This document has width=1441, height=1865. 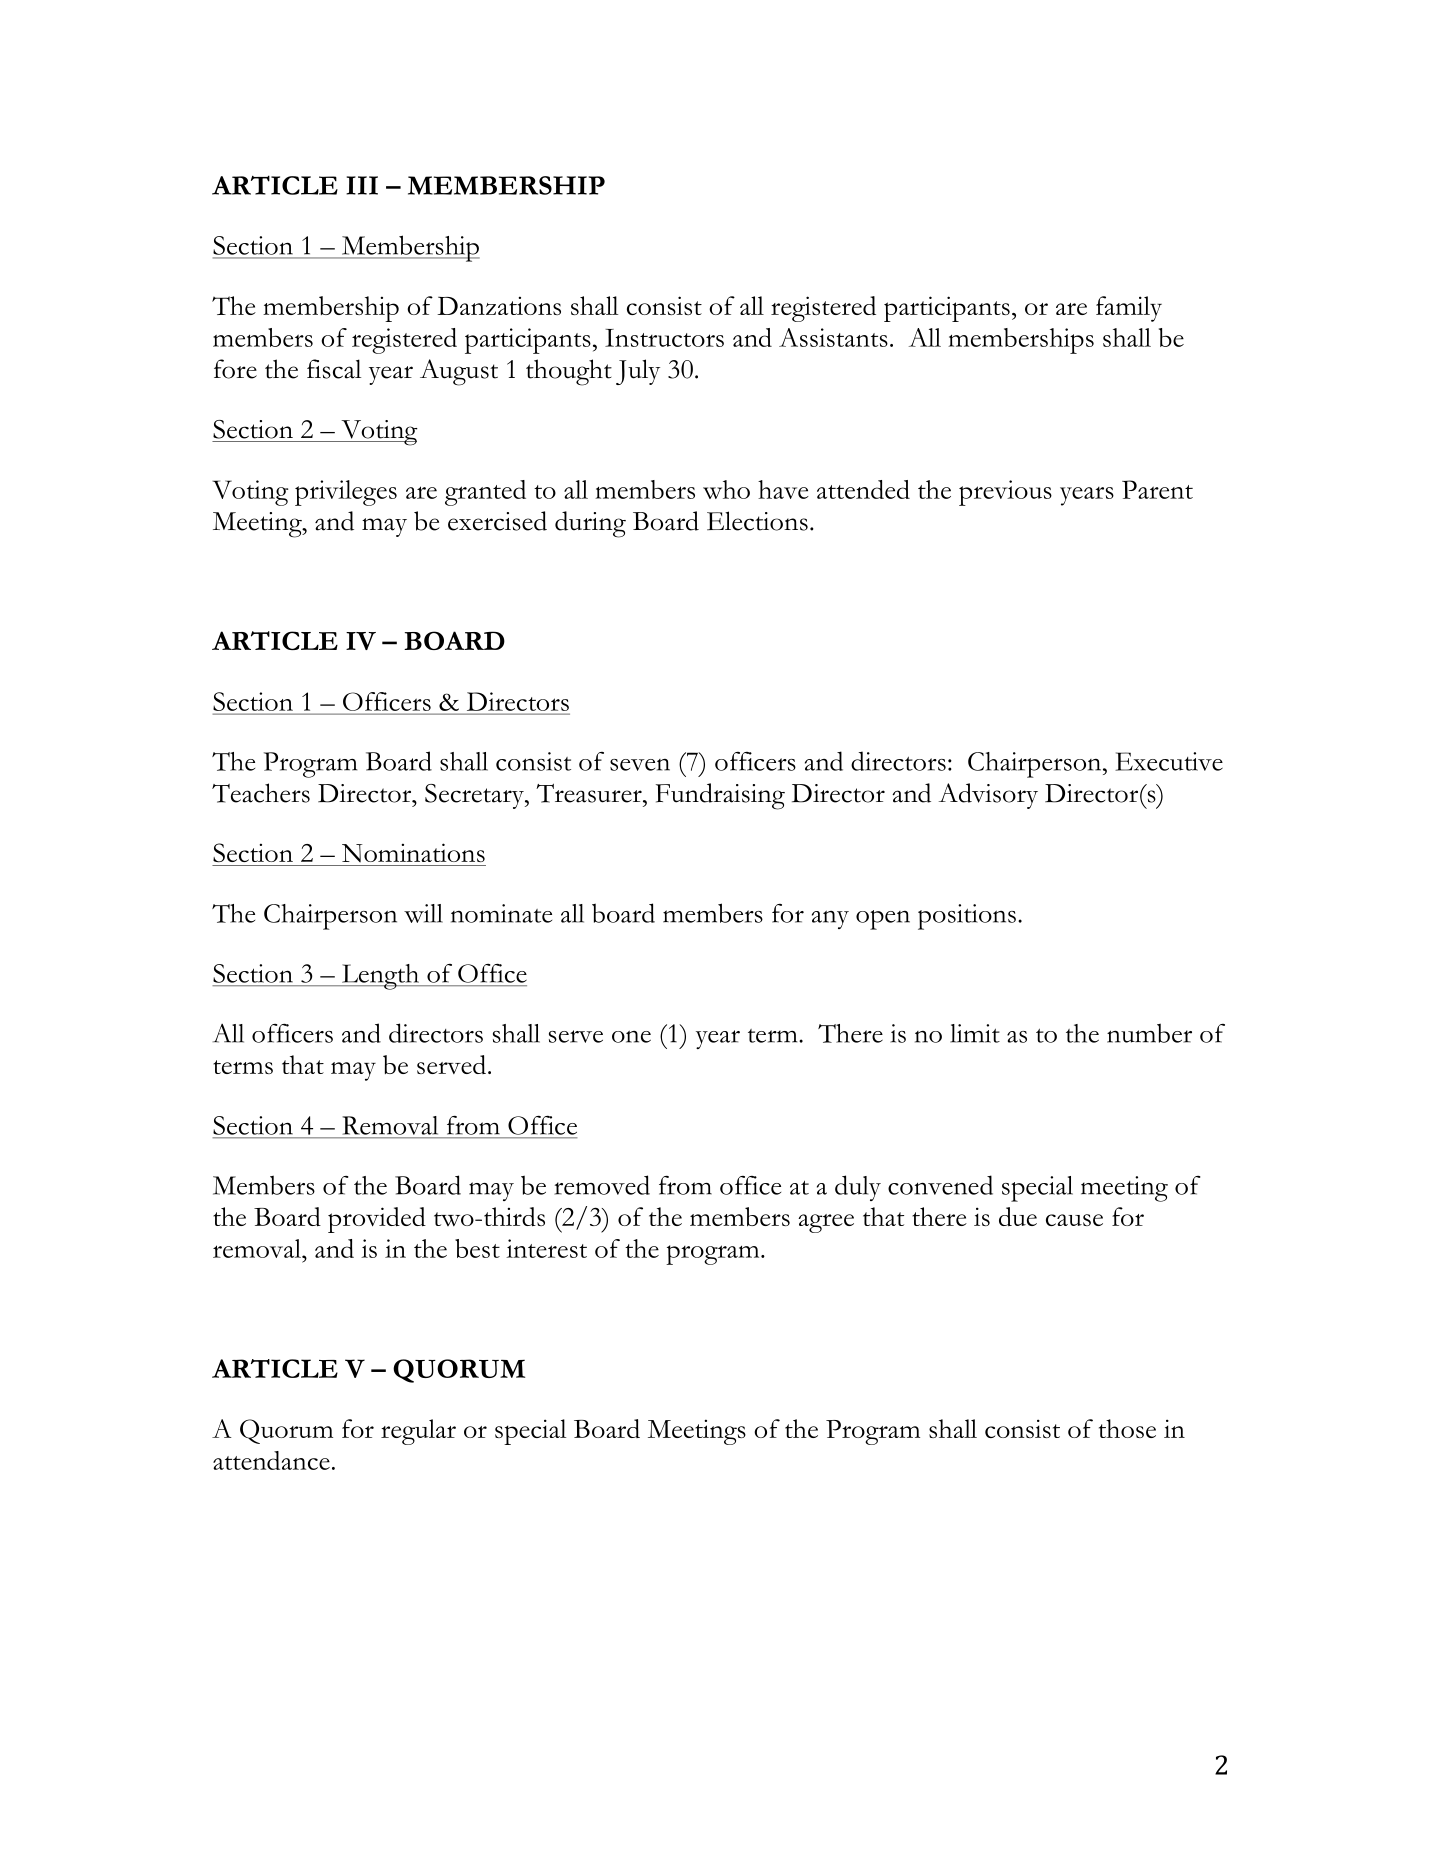 What do you see at coordinates (726, 489) in the document?
I see `who` at bounding box center [726, 489].
